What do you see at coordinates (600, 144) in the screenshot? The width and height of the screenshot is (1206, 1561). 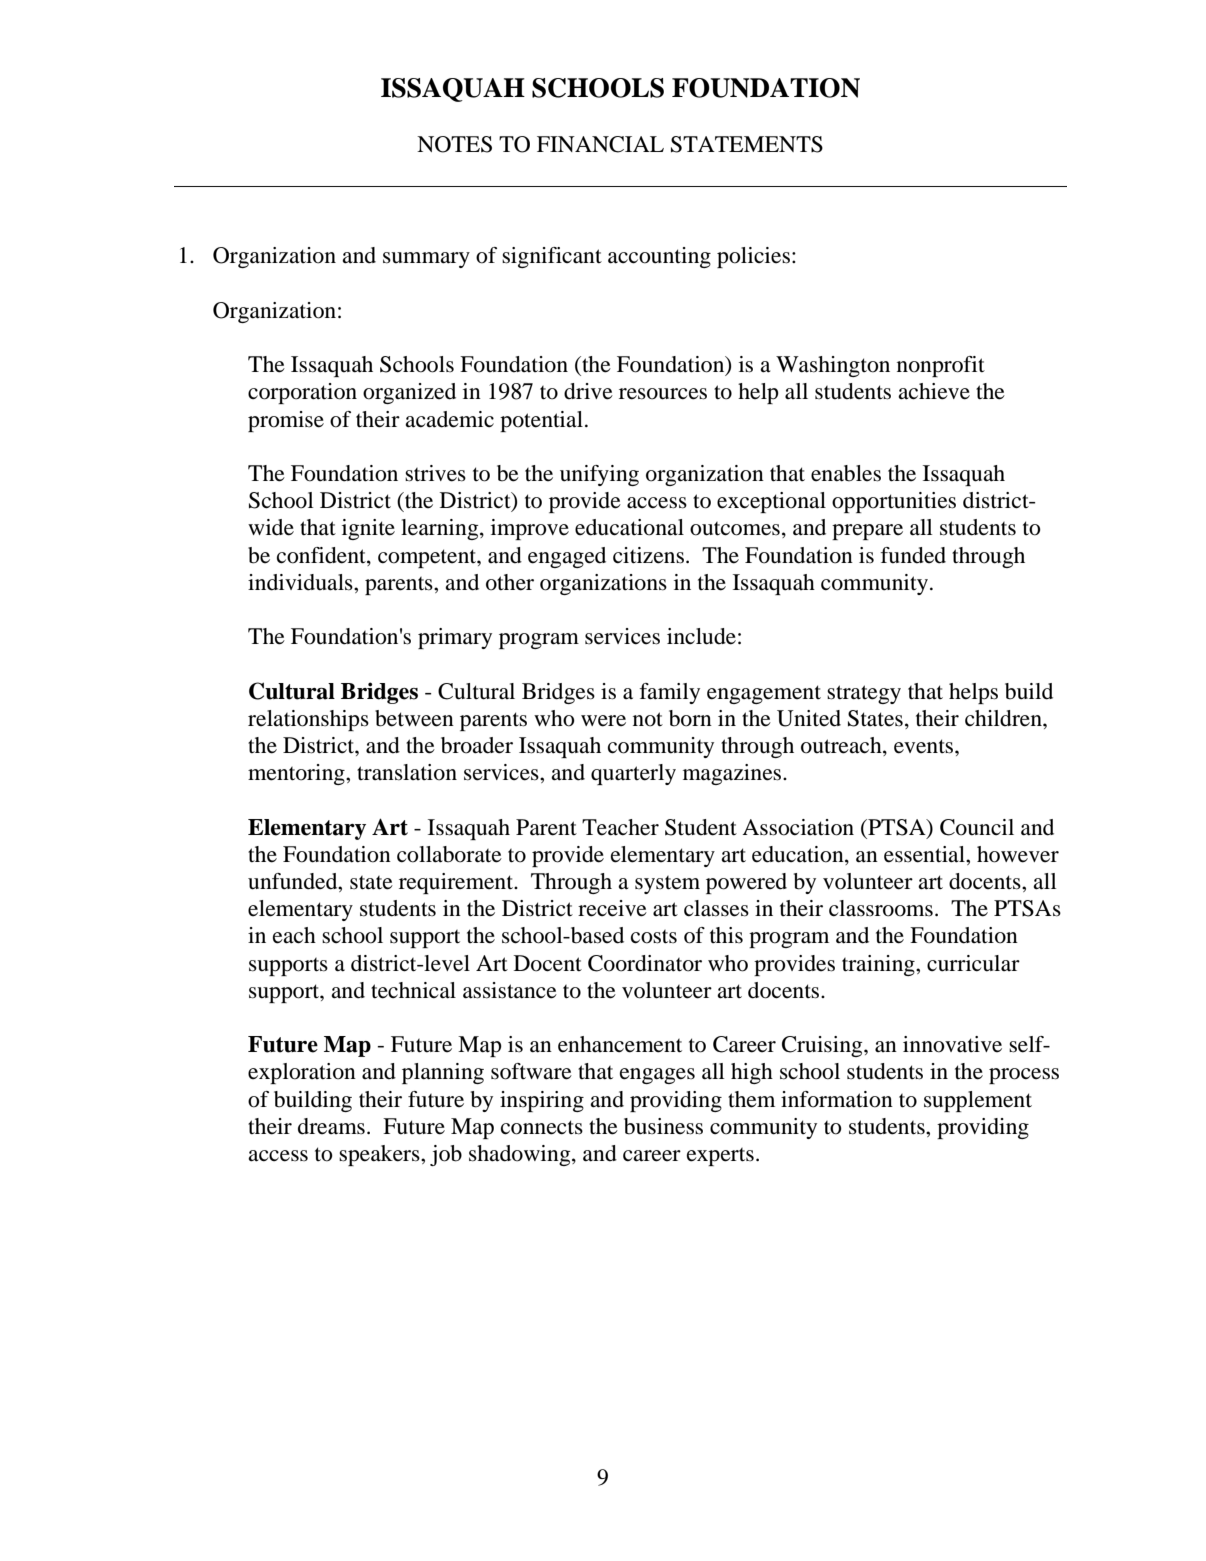 I see `FINANCIAL` at bounding box center [600, 144].
